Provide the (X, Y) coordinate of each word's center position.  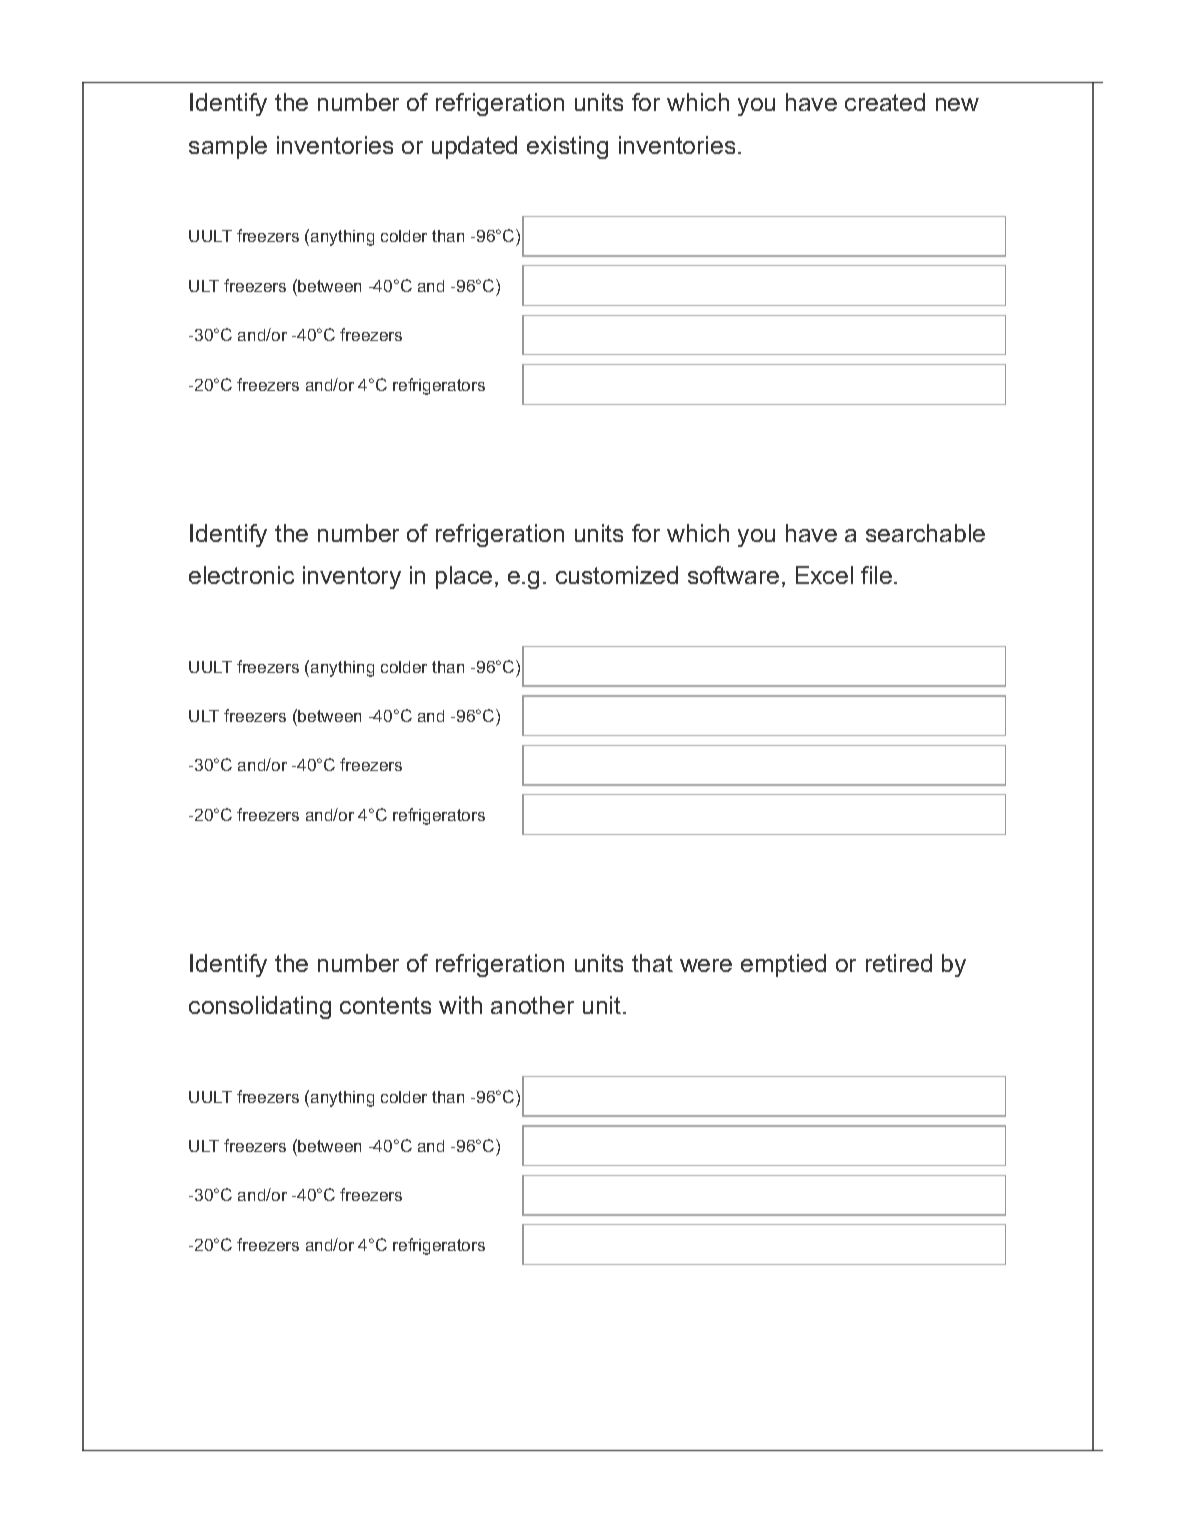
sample (228, 147)
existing (567, 147)
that (652, 963)
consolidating (260, 1007)
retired (899, 963)
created (885, 102)
